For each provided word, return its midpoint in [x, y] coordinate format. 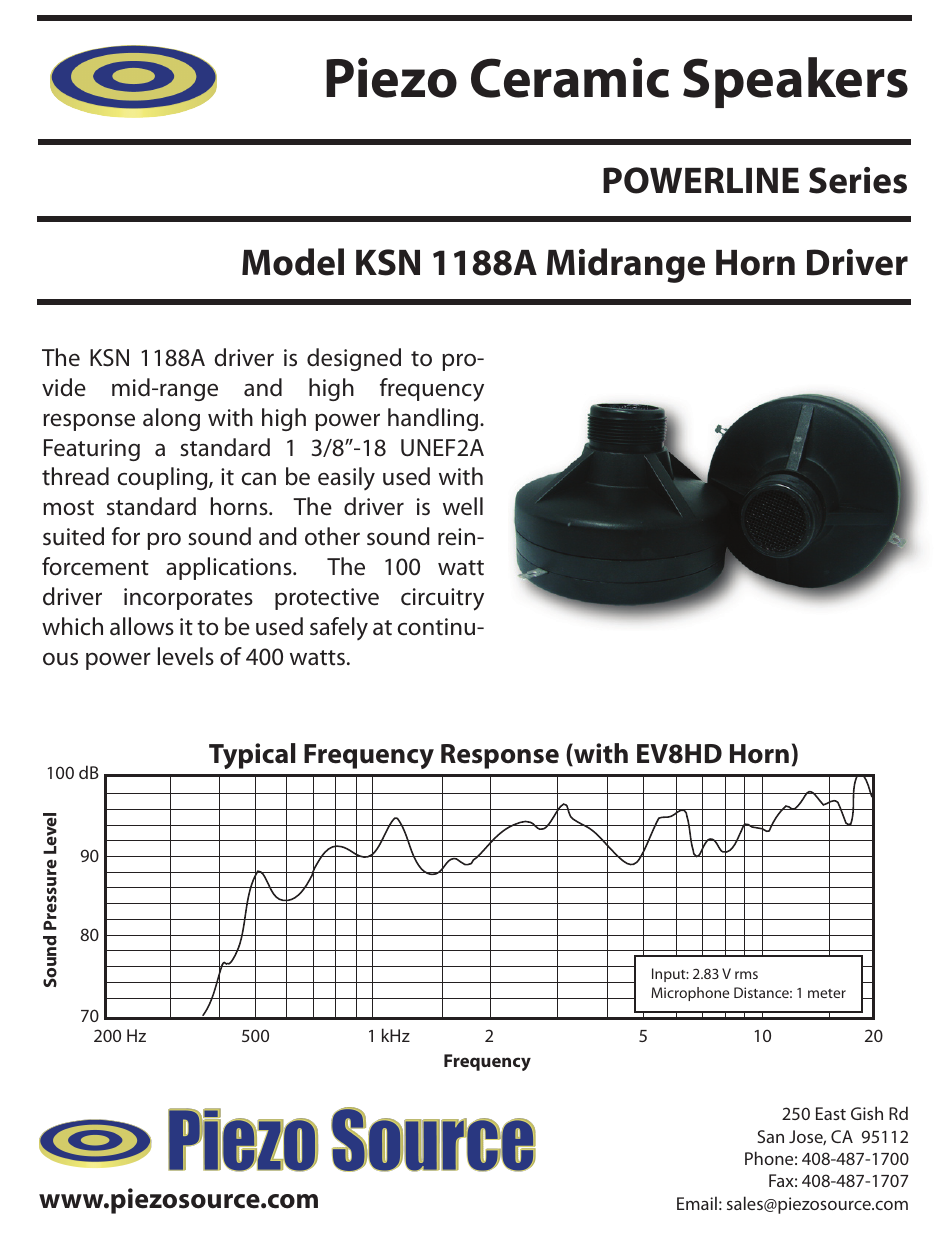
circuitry [442, 599]
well [463, 506]
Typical [252, 756]
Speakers [795, 82]
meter [827, 993]
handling [434, 419]
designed [354, 359]
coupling [163, 478]
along [171, 419]
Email [697, 1203]
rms [746, 975]
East [831, 1113]
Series [858, 180]
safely [339, 628]
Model [293, 262]
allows [142, 626]
